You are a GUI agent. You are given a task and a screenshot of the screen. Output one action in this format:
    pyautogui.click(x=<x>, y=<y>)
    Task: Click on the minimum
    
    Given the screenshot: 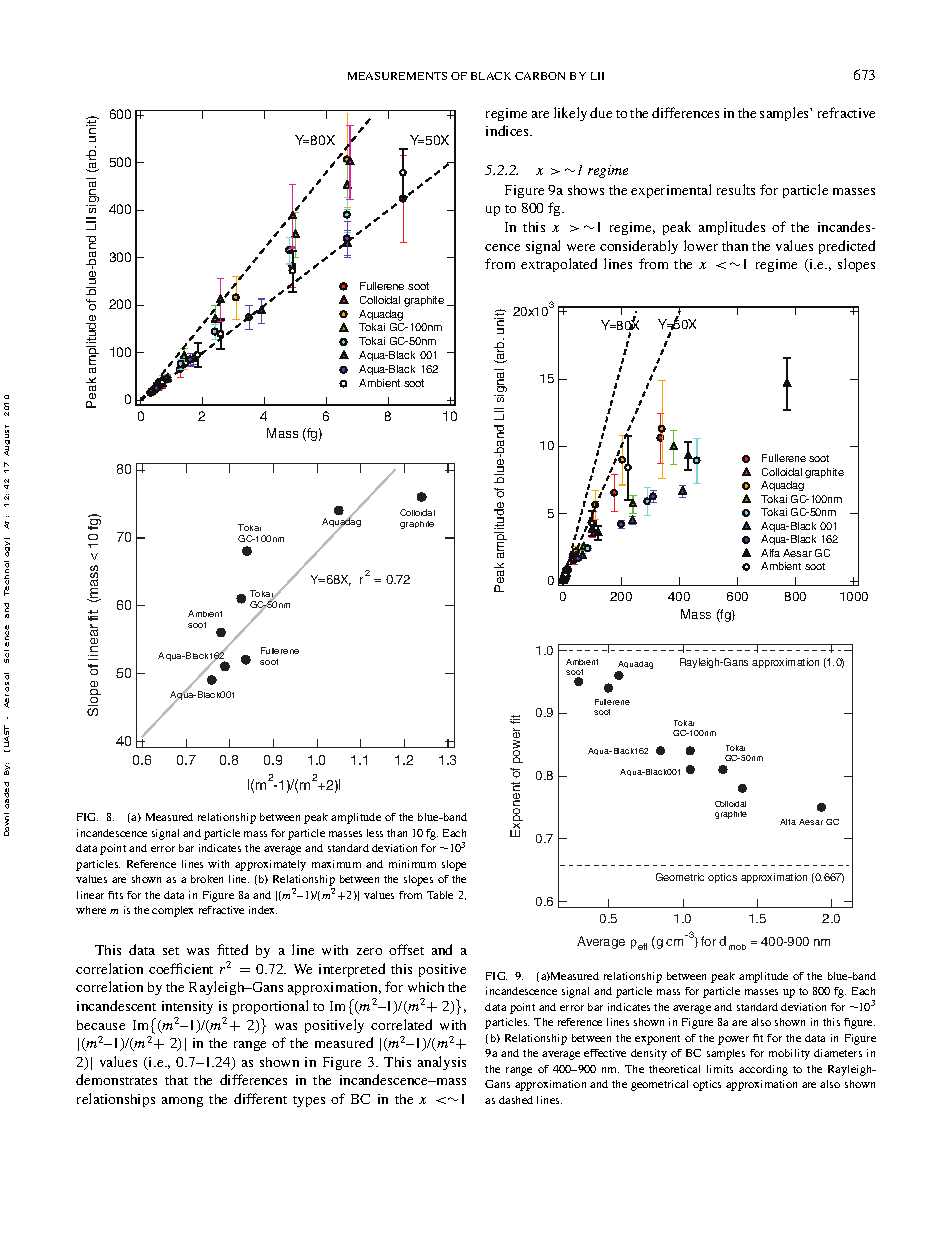 What is the action you would take?
    pyautogui.click(x=412, y=864)
